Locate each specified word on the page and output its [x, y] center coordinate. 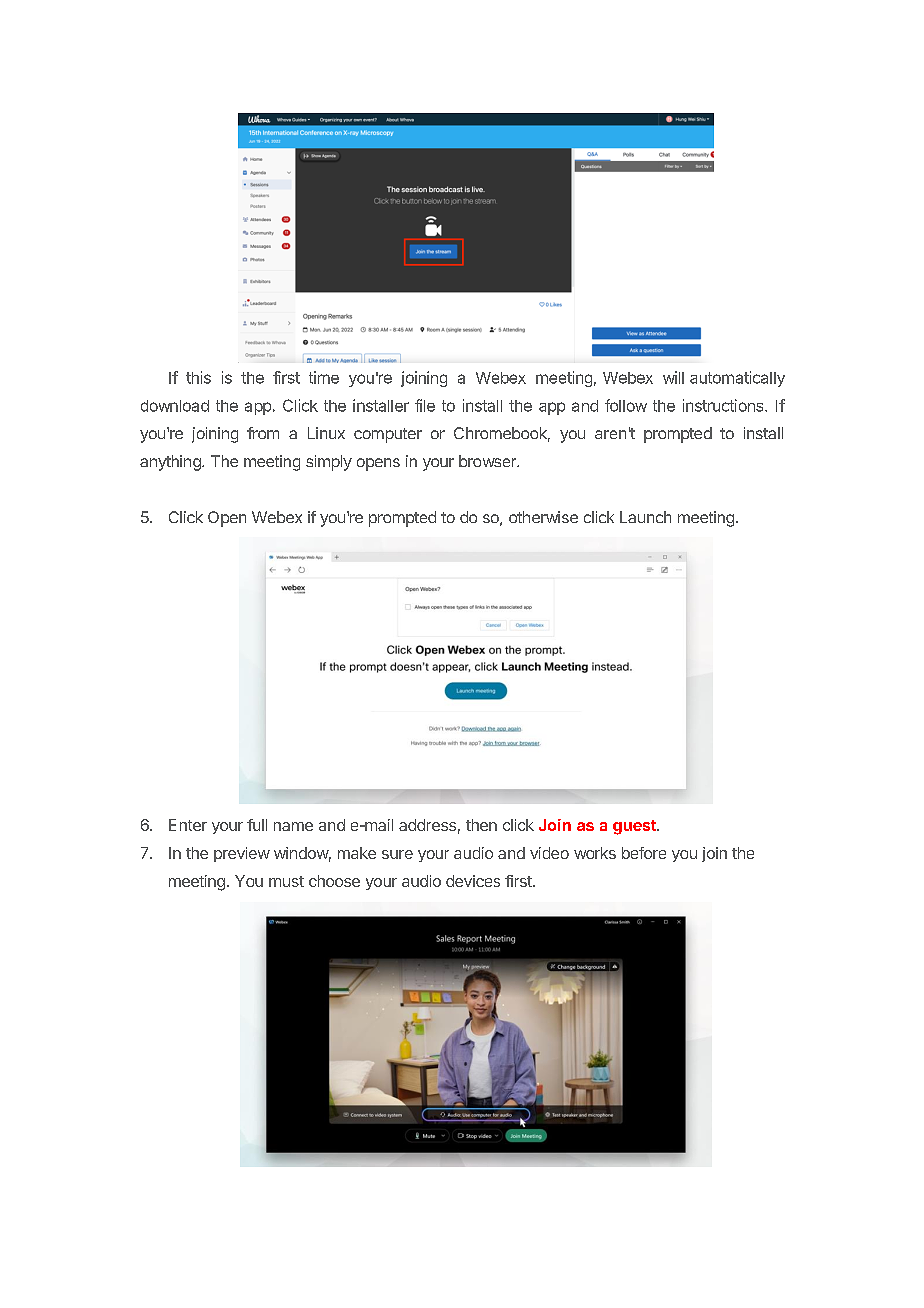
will [673, 377]
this [198, 377]
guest [635, 827]
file [425, 405]
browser [488, 461]
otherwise [543, 517]
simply [329, 463]
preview [242, 854]
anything [171, 463]
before [644, 853]
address [427, 825]
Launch [645, 517]
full [257, 825]
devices [473, 881]
